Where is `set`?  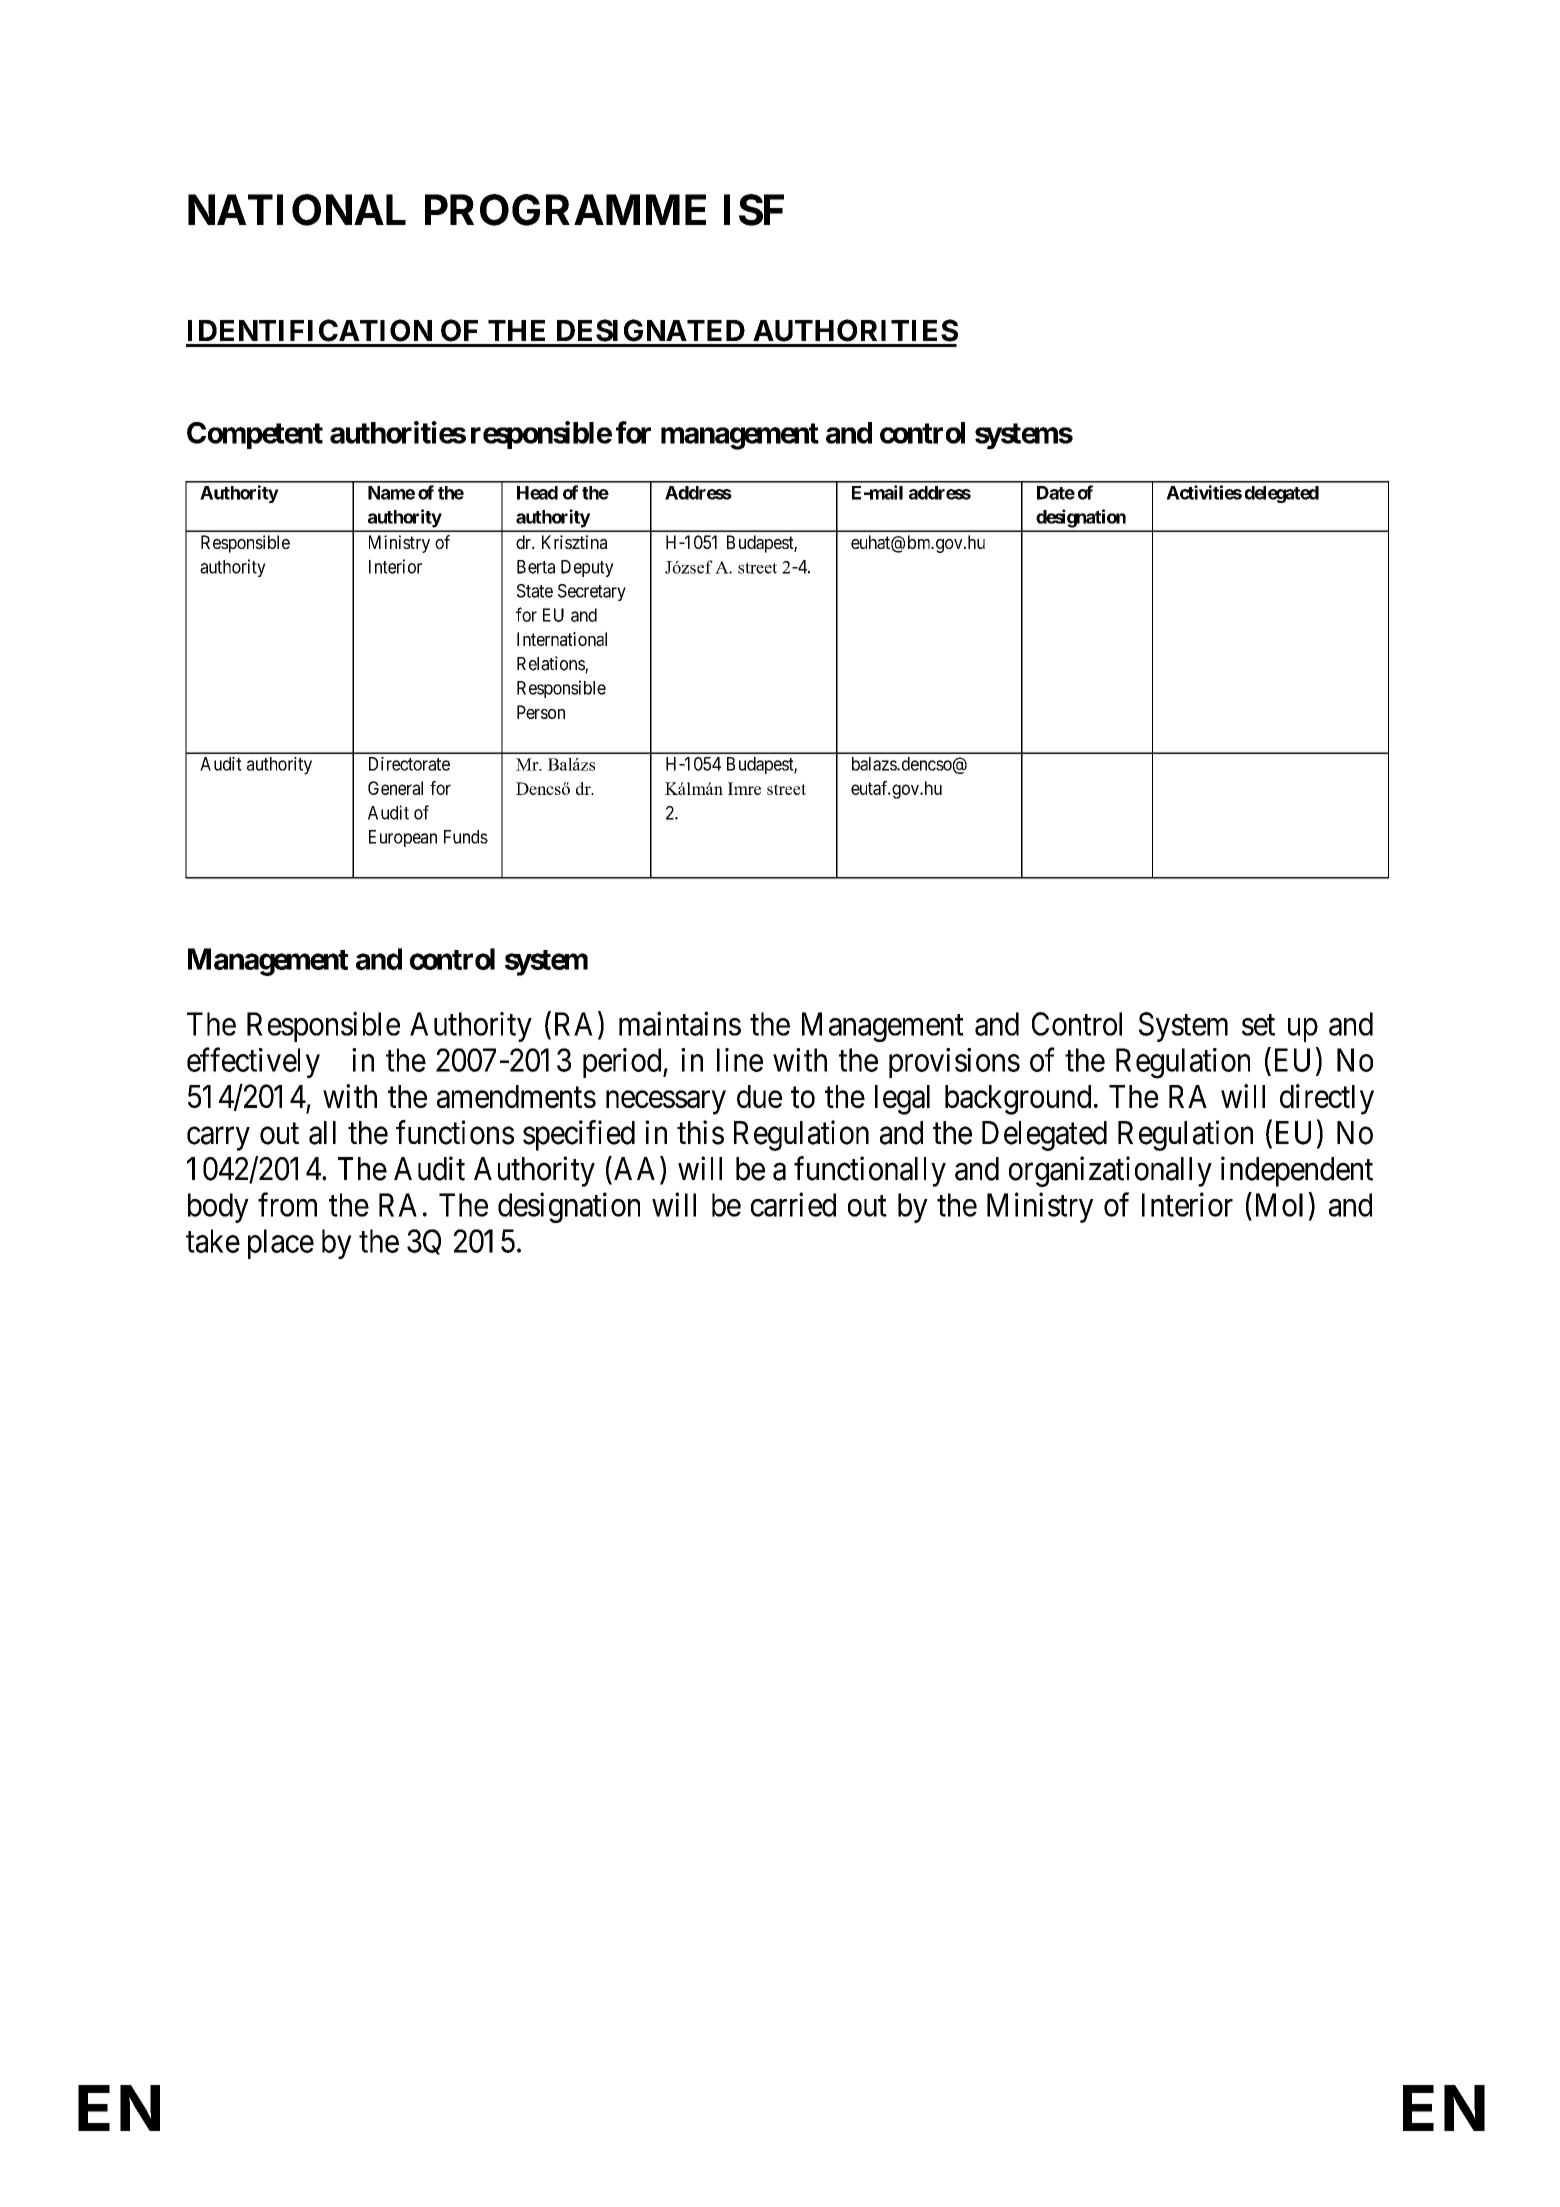 set is located at coordinates (1258, 1025).
